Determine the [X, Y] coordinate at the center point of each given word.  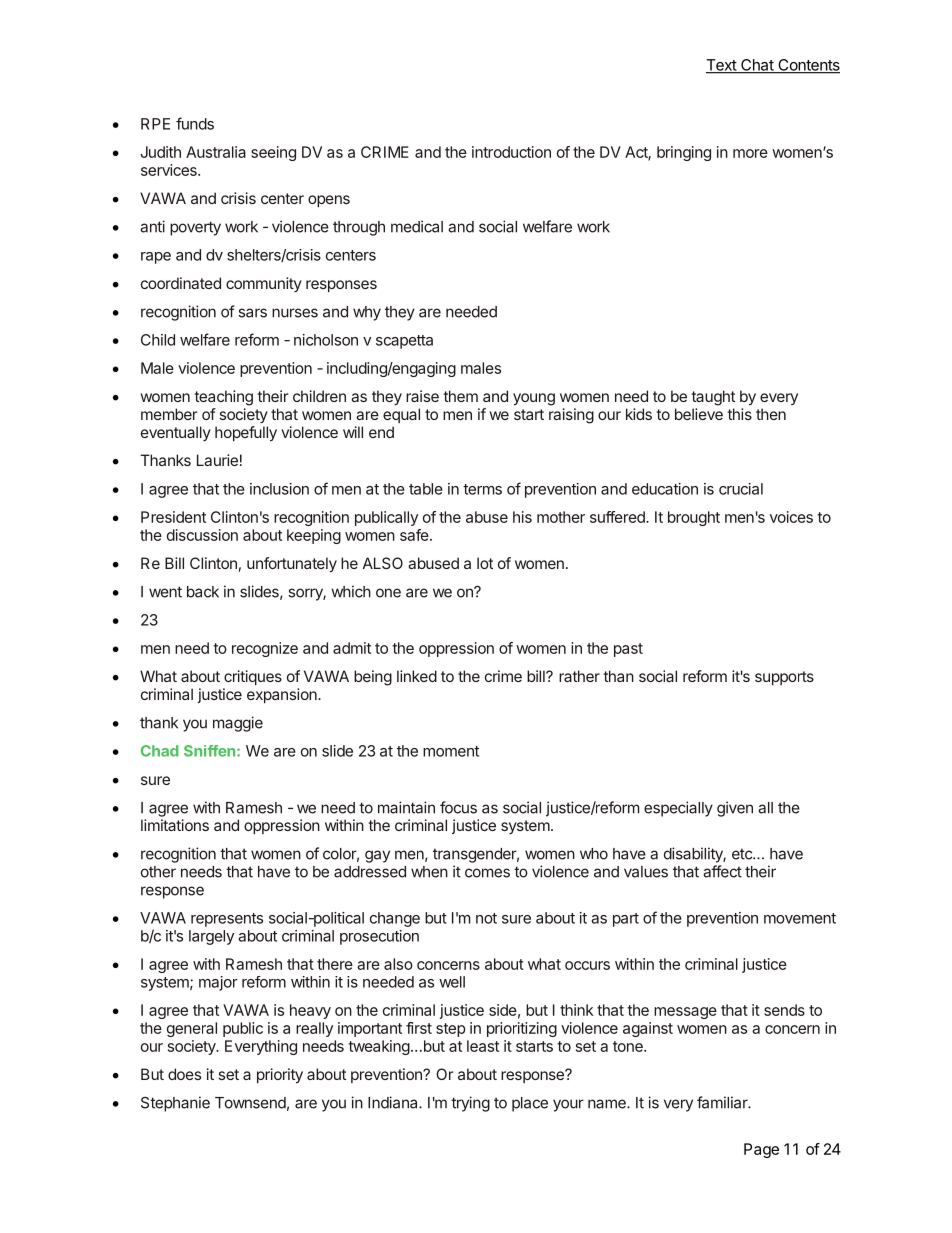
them [460, 396]
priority [280, 1076]
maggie [238, 724]
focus [458, 807]
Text [722, 66]
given [735, 809]
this [739, 414]
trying [470, 1104]
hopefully [246, 434]
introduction [511, 152]
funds [195, 123]
